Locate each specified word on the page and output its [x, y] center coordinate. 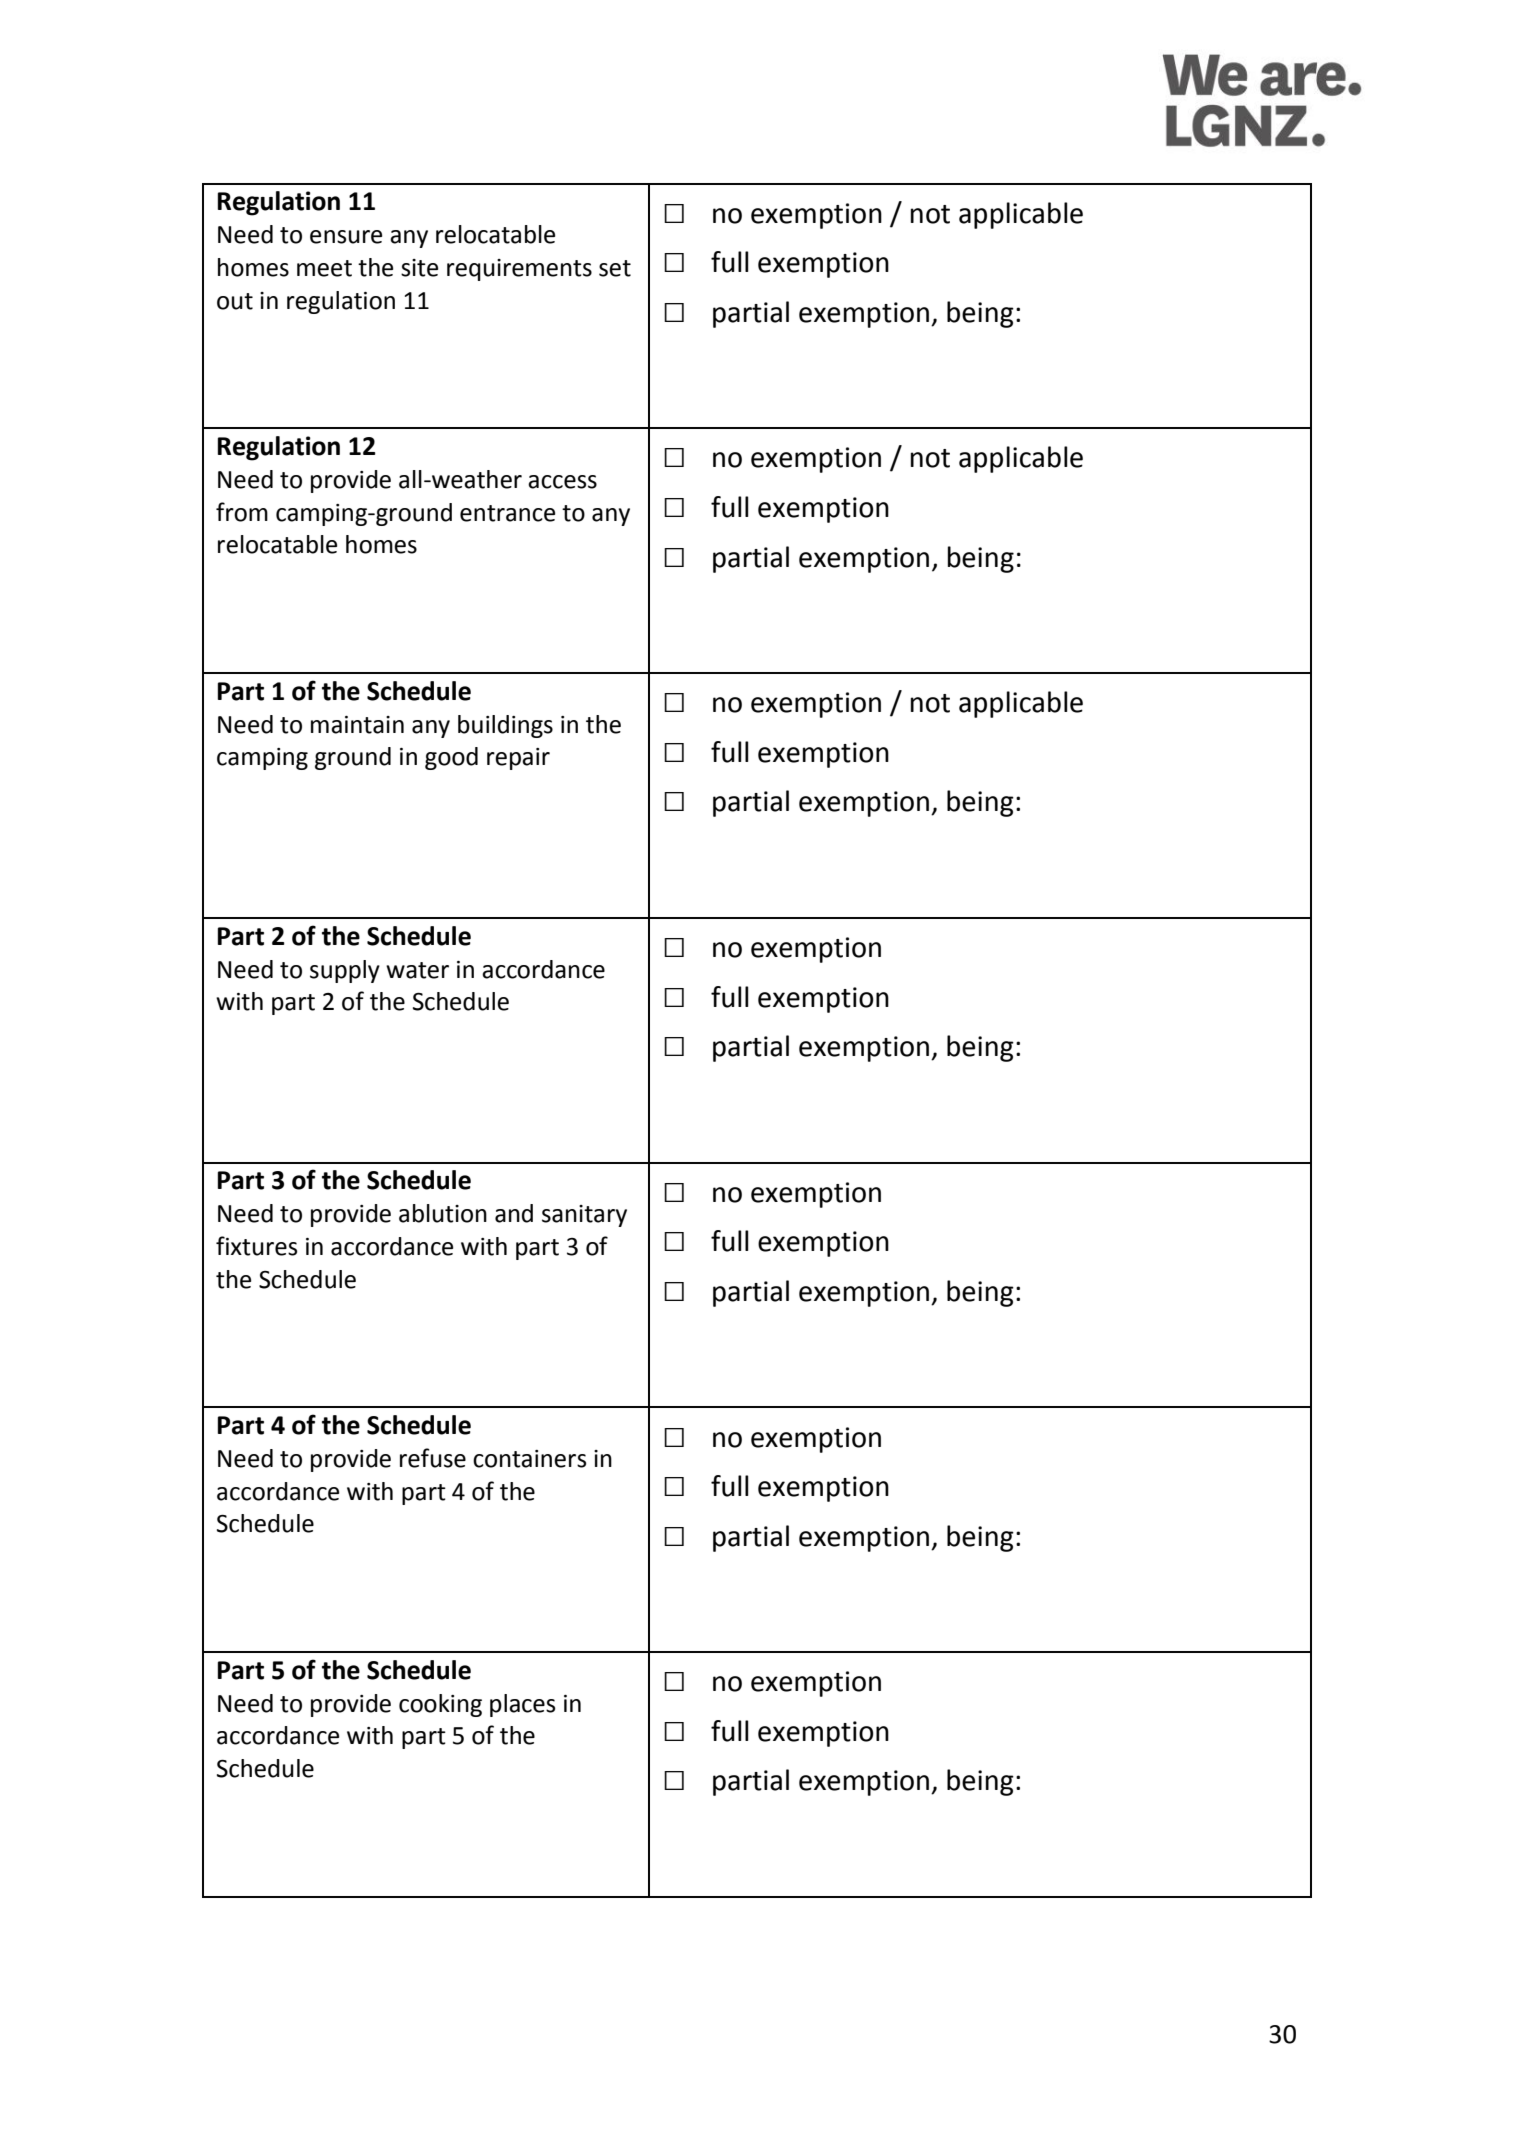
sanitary [584, 1216]
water [417, 970]
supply [345, 971]
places [522, 1705]
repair [518, 759]
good [451, 758]
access [562, 482]
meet [324, 268]
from [242, 512]
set [615, 268]
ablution [443, 1213]
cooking [440, 1705]
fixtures [256, 1246]
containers [529, 1459]
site [419, 268]
